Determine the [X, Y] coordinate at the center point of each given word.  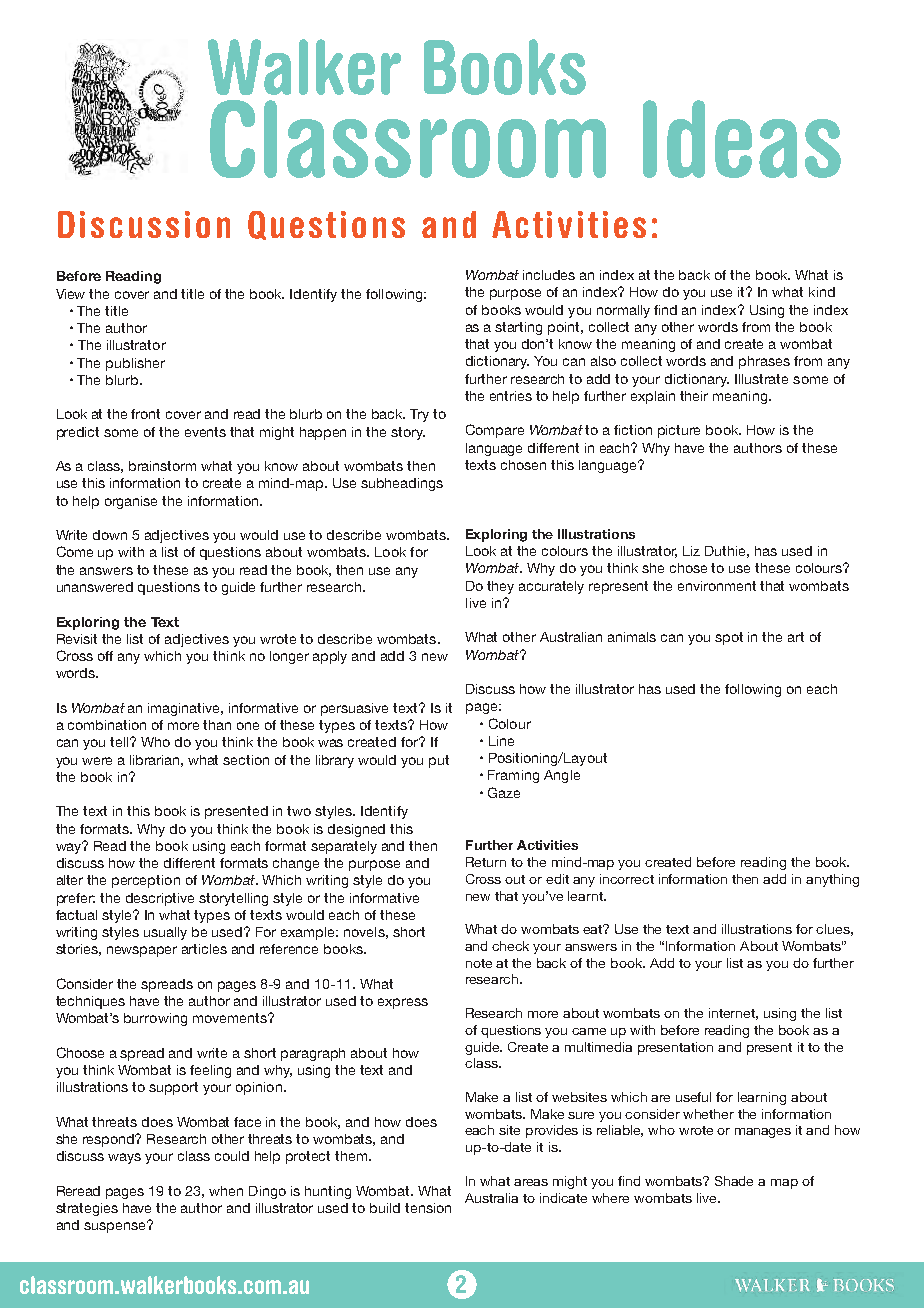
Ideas [742, 139]
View [70, 294]
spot [729, 638]
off [105, 656]
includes [549, 275]
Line [501, 741]
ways [124, 1158]
